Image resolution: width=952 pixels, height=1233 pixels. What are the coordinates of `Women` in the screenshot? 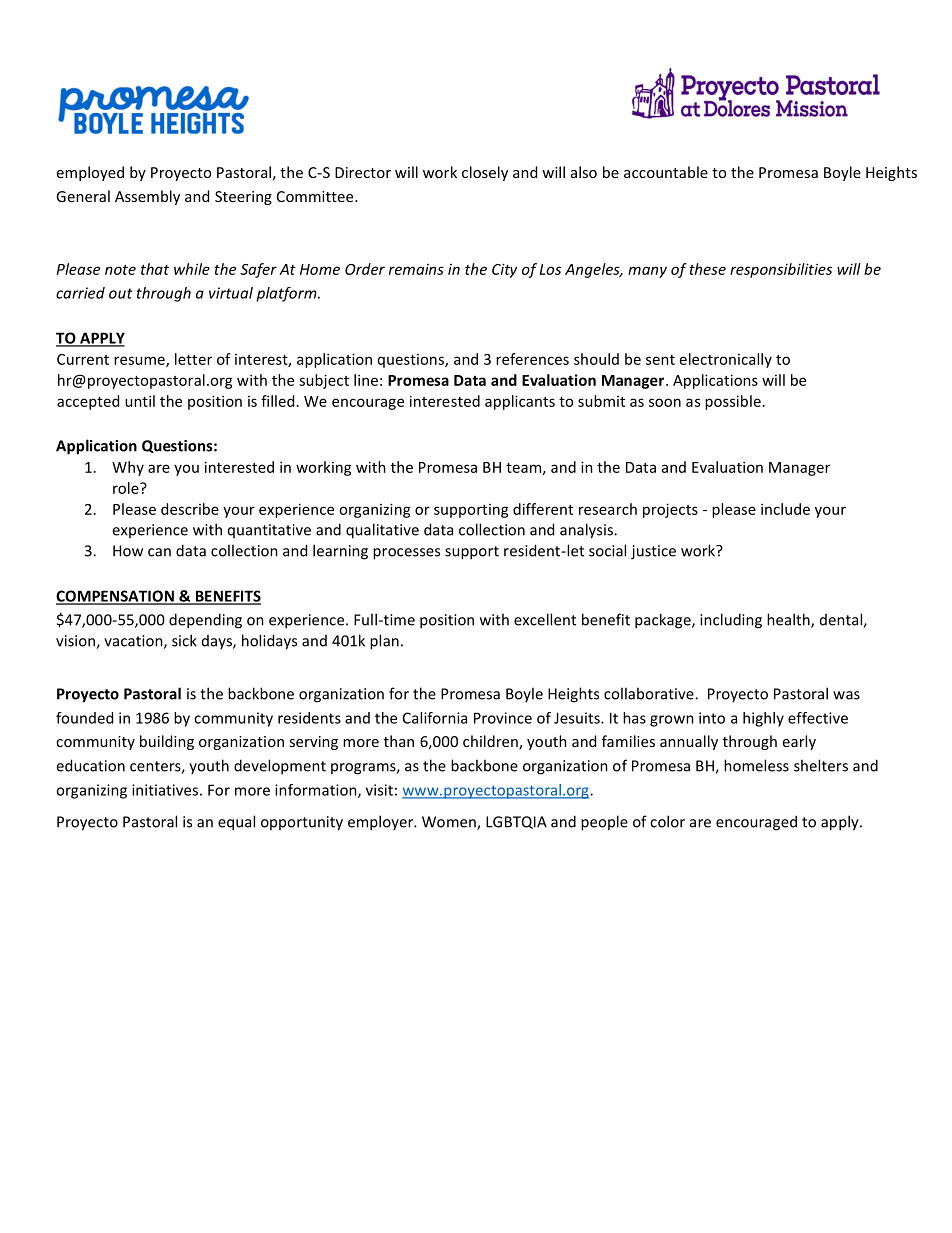 It's located at (450, 823).
